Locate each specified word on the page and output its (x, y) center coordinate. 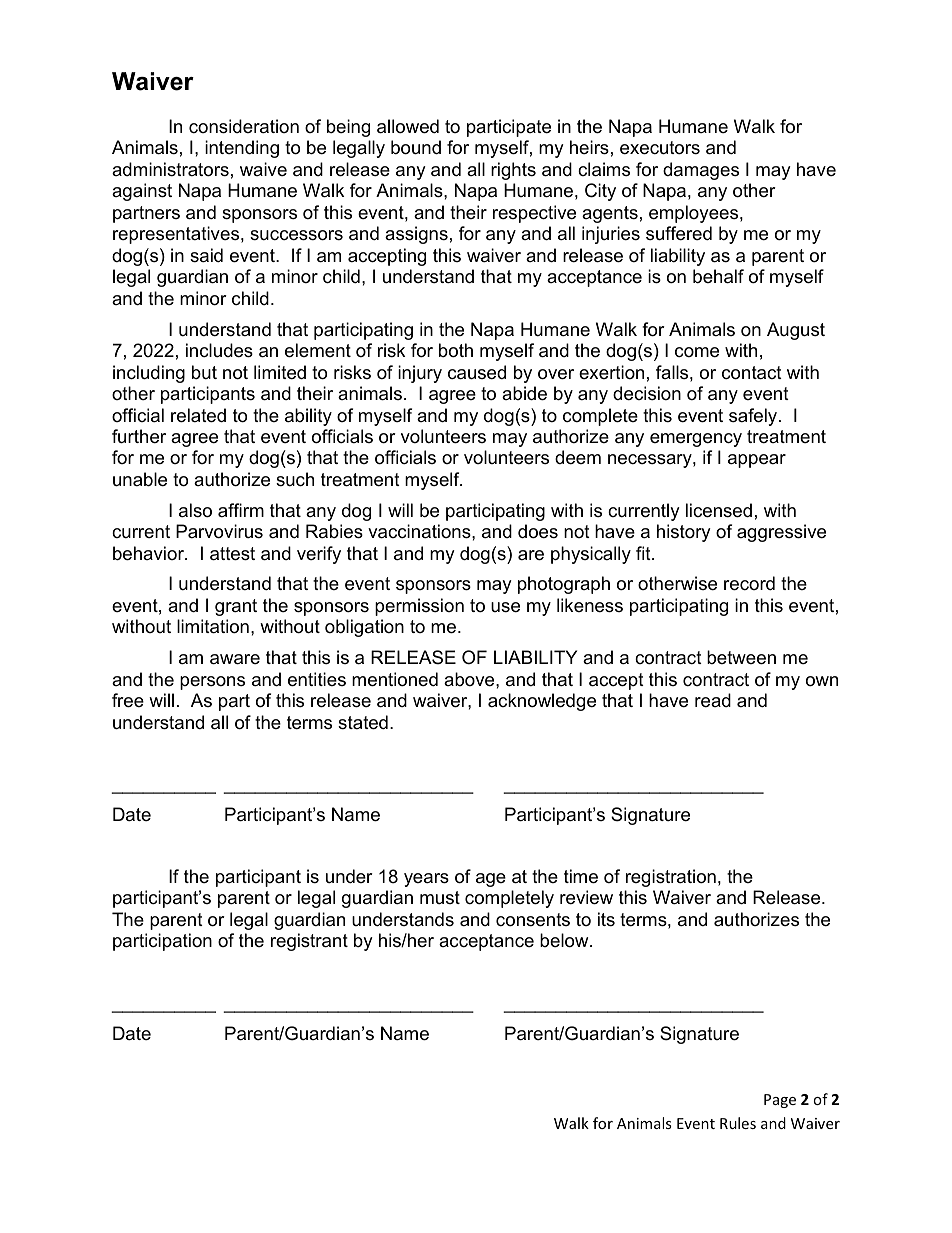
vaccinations (420, 531)
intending (242, 149)
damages (701, 171)
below (565, 940)
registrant (309, 942)
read (713, 700)
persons (212, 683)
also (195, 510)
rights (513, 171)
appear (757, 461)
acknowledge (542, 702)
